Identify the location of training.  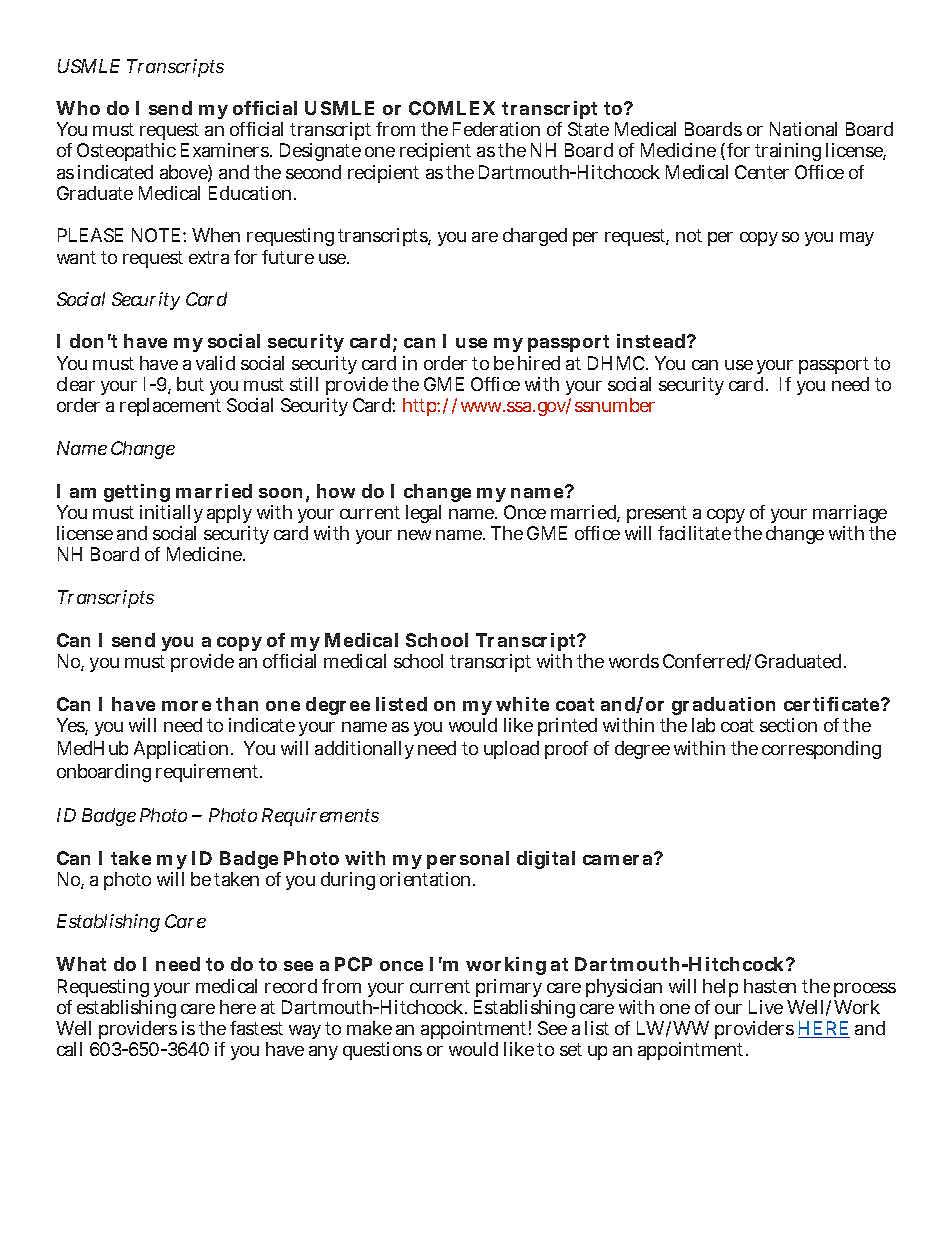
(788, 152).
